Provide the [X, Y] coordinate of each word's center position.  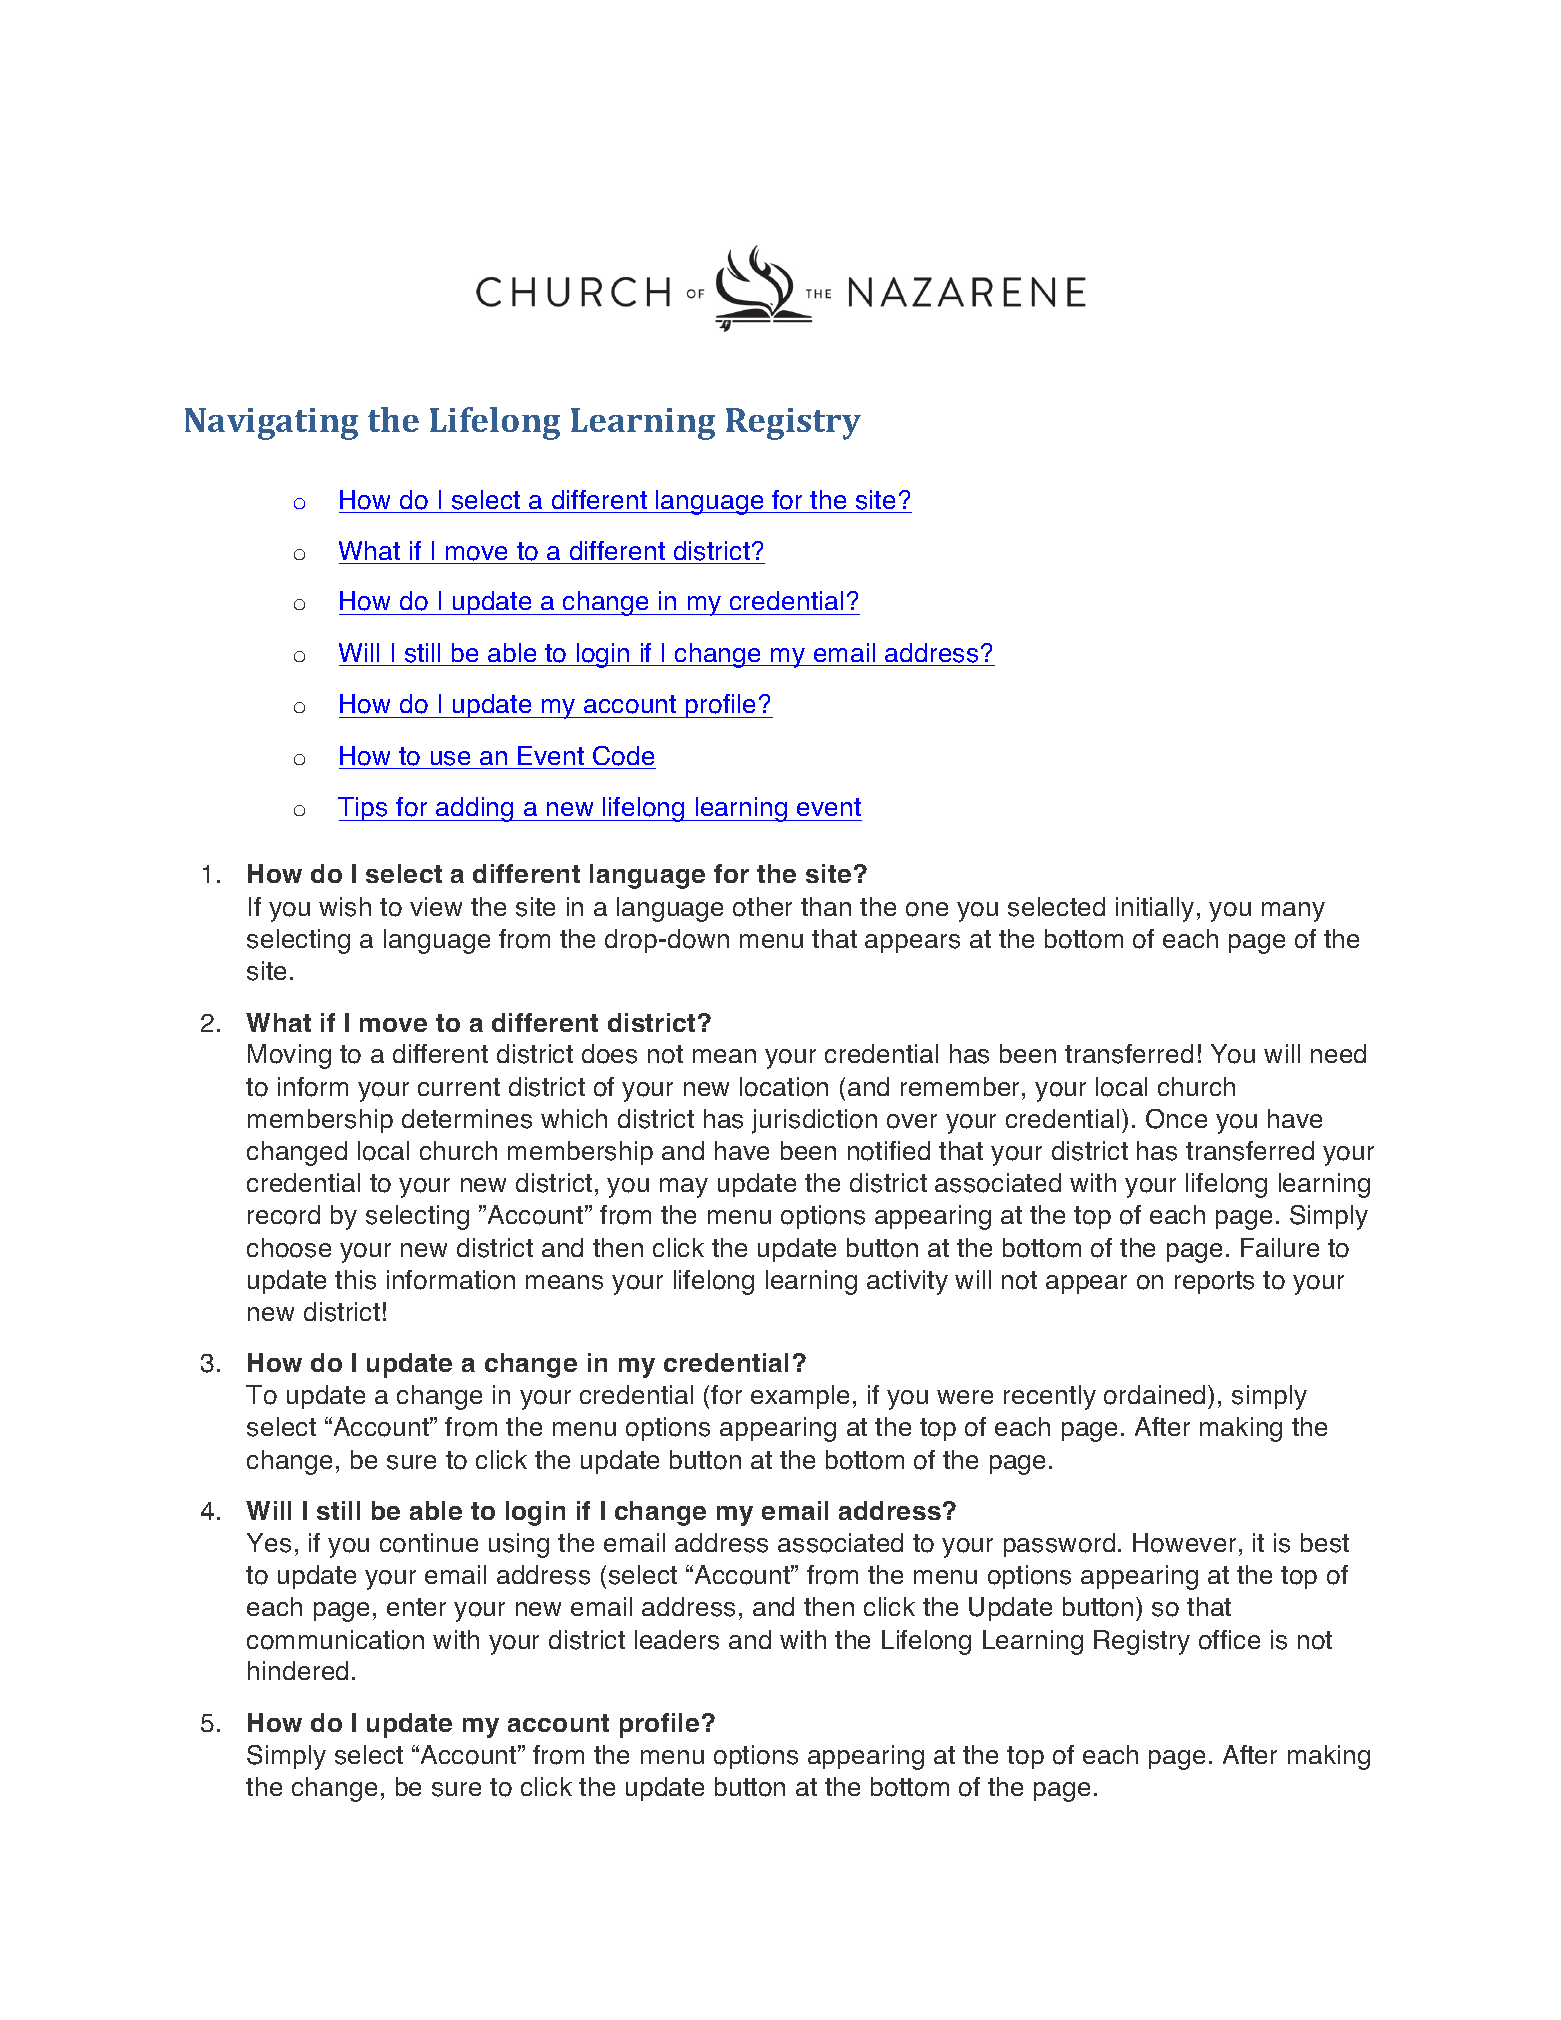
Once [1176, 1119]
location [784, 1087]
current [459, 1087]
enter [416, 1607]
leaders [677, 1640]
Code [623, 756]
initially [1155, 909]
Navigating [271, 424]
